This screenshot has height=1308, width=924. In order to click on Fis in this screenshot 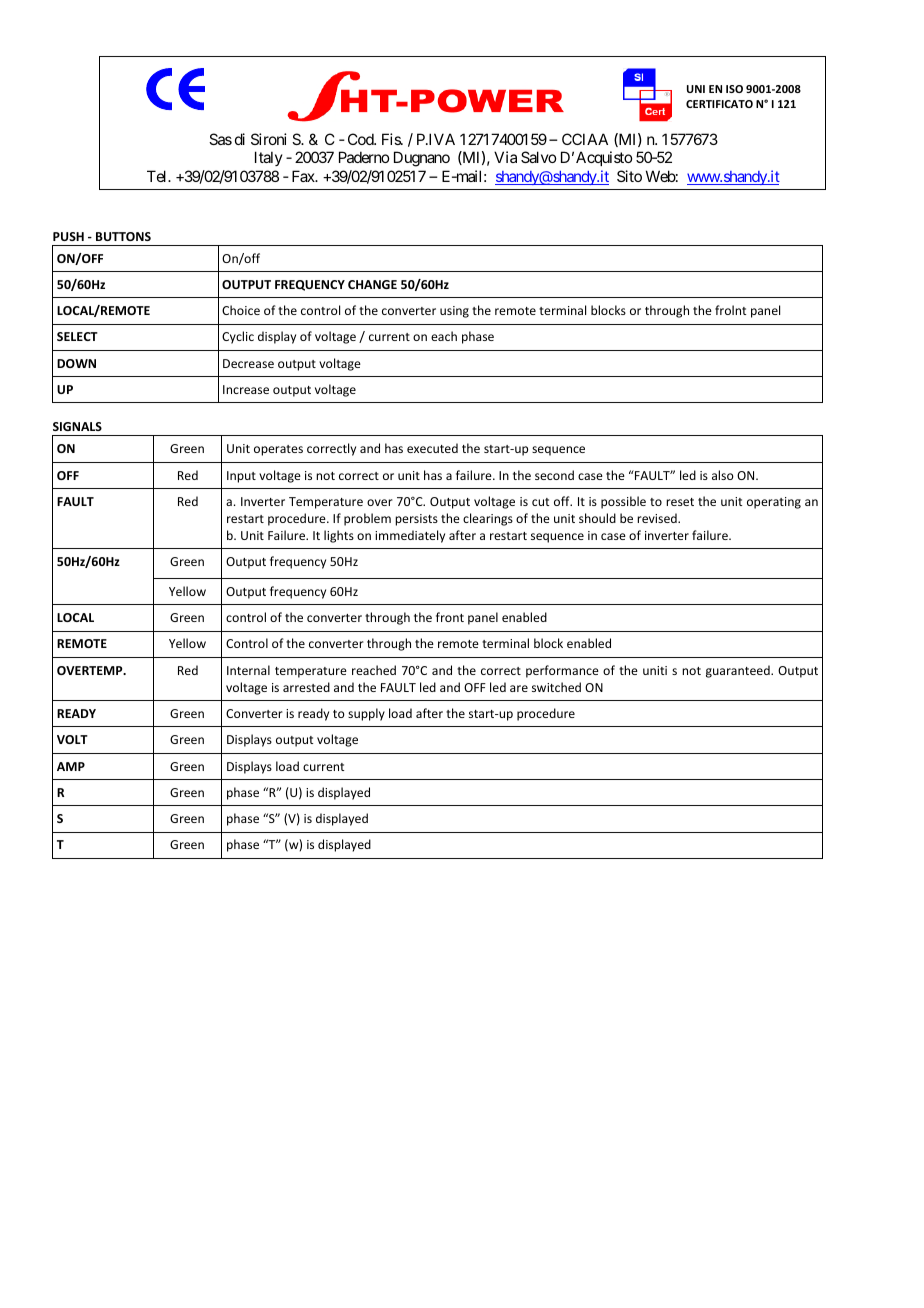, I will do `click(392, 139)`.
